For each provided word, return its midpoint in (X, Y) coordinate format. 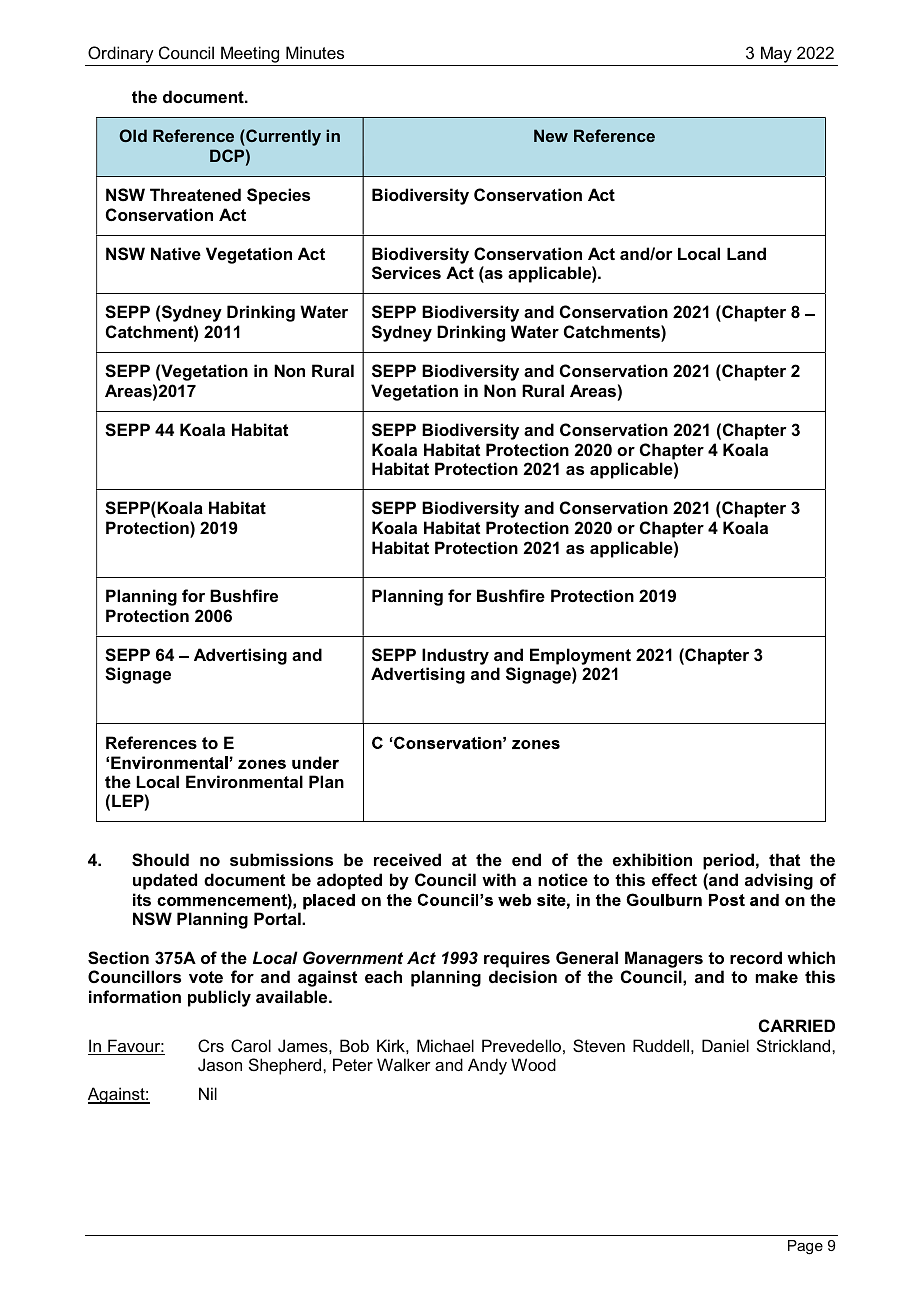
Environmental (244, 781)
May (776, 56)
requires (517, 959)
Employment (580, 656)
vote (206, 977)
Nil (208, 1093)
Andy (487, 1066)
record (756, 957)
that (784, 859)
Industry (455, 656)
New (551, 135)
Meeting (250, 56)
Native (176, 253)
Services (406, 273)
